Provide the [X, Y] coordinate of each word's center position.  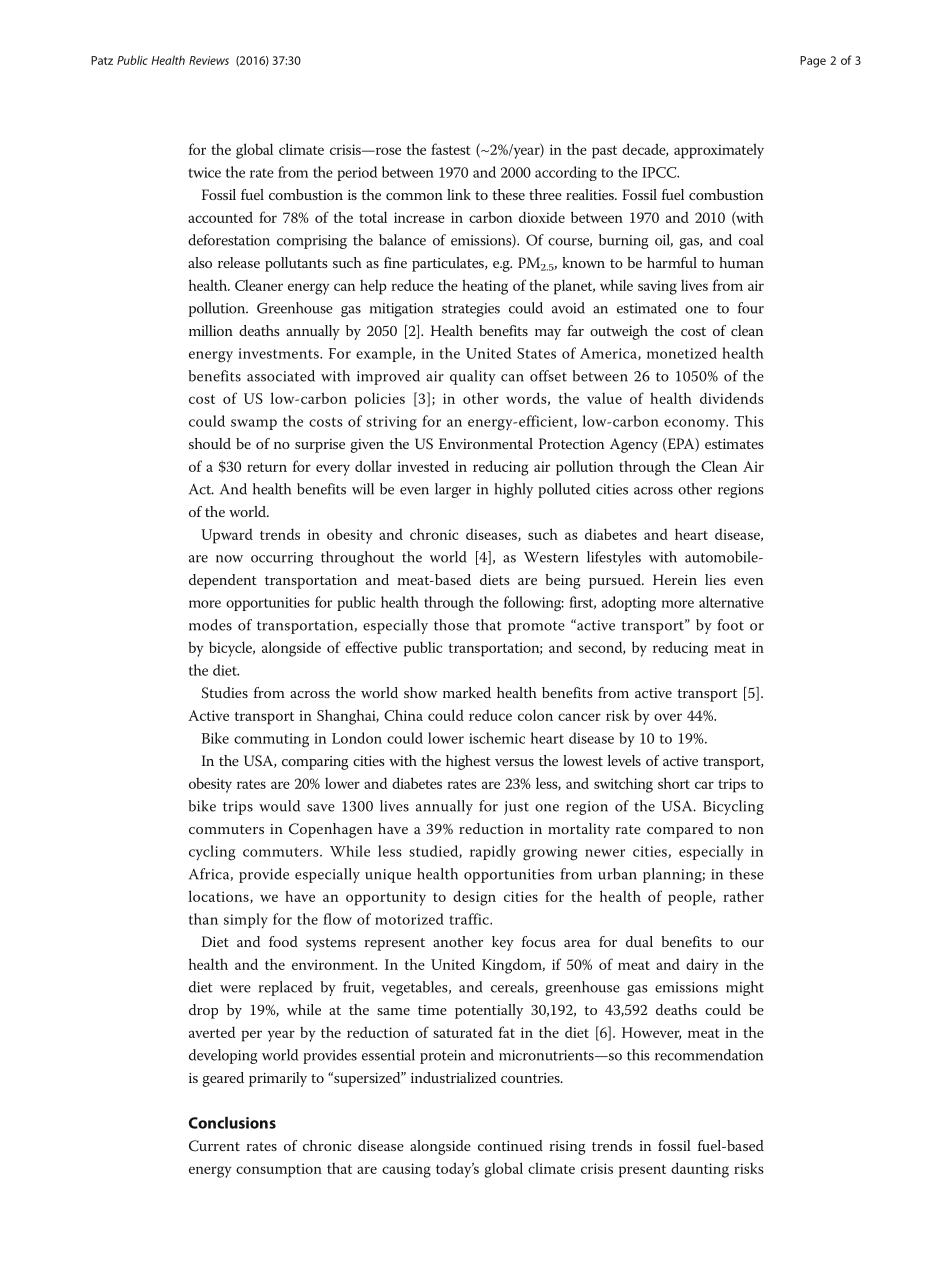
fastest [450, 149]
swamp [254, 424]
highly [513, 490]
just [516, 808]
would [279, 806]
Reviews [209, 60]
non [751, 830]
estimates [734, 444]
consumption [279, 1170]
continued [510, 1145]
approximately [719, 151]
